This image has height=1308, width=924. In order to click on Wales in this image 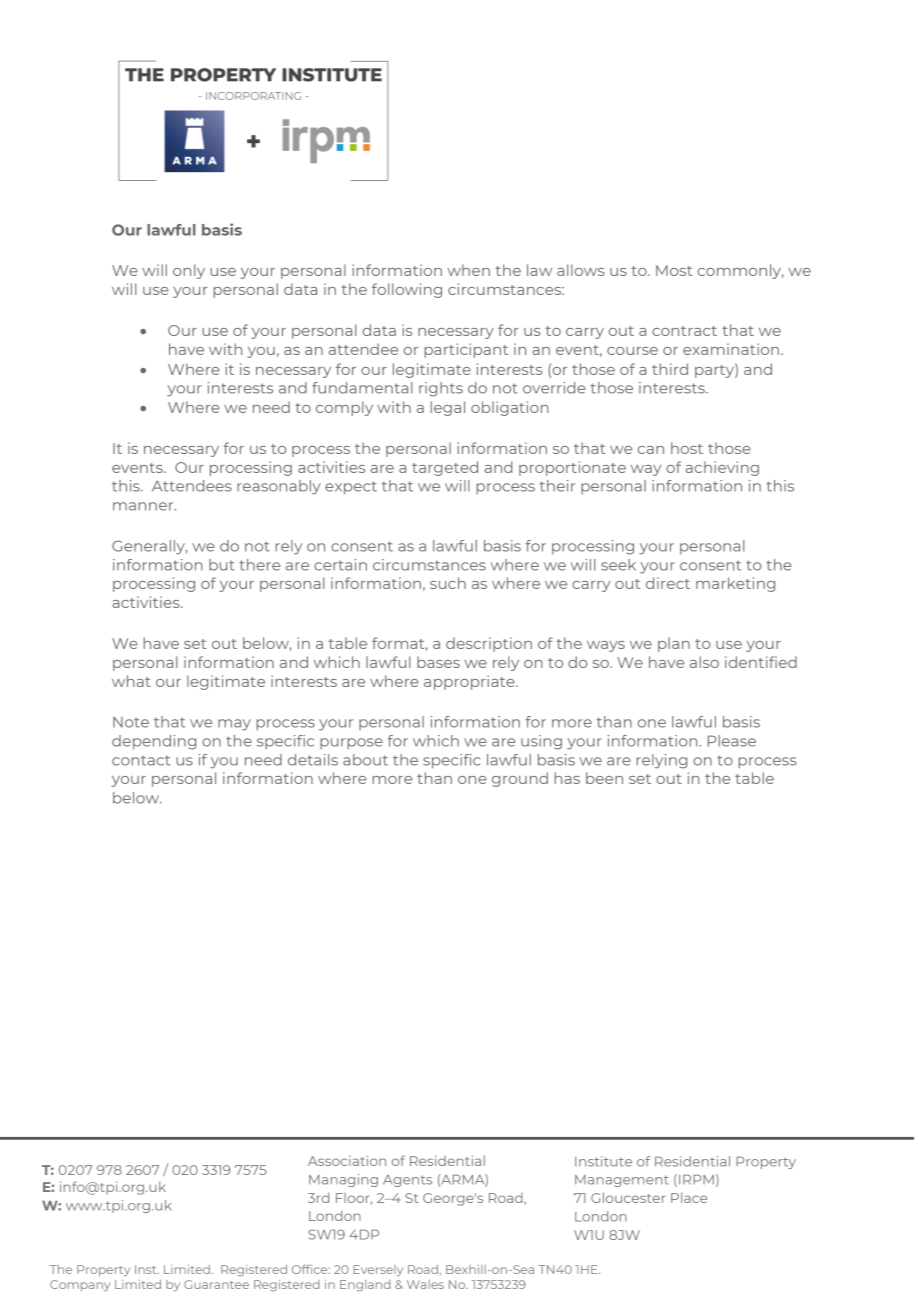, I will do `click(425, 1284)`.
